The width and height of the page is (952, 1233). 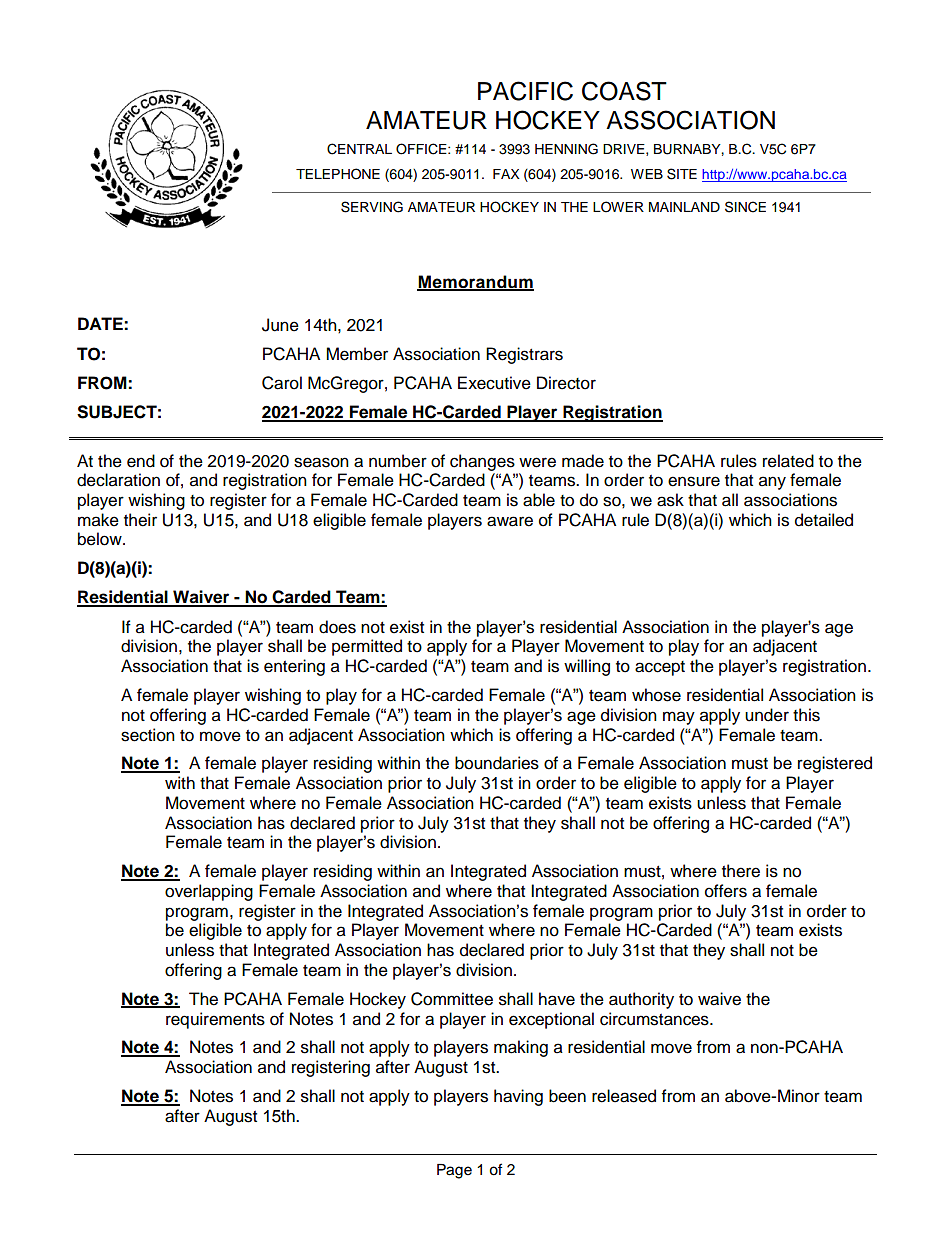 I want to click on any, so click(x=772, y=483).
